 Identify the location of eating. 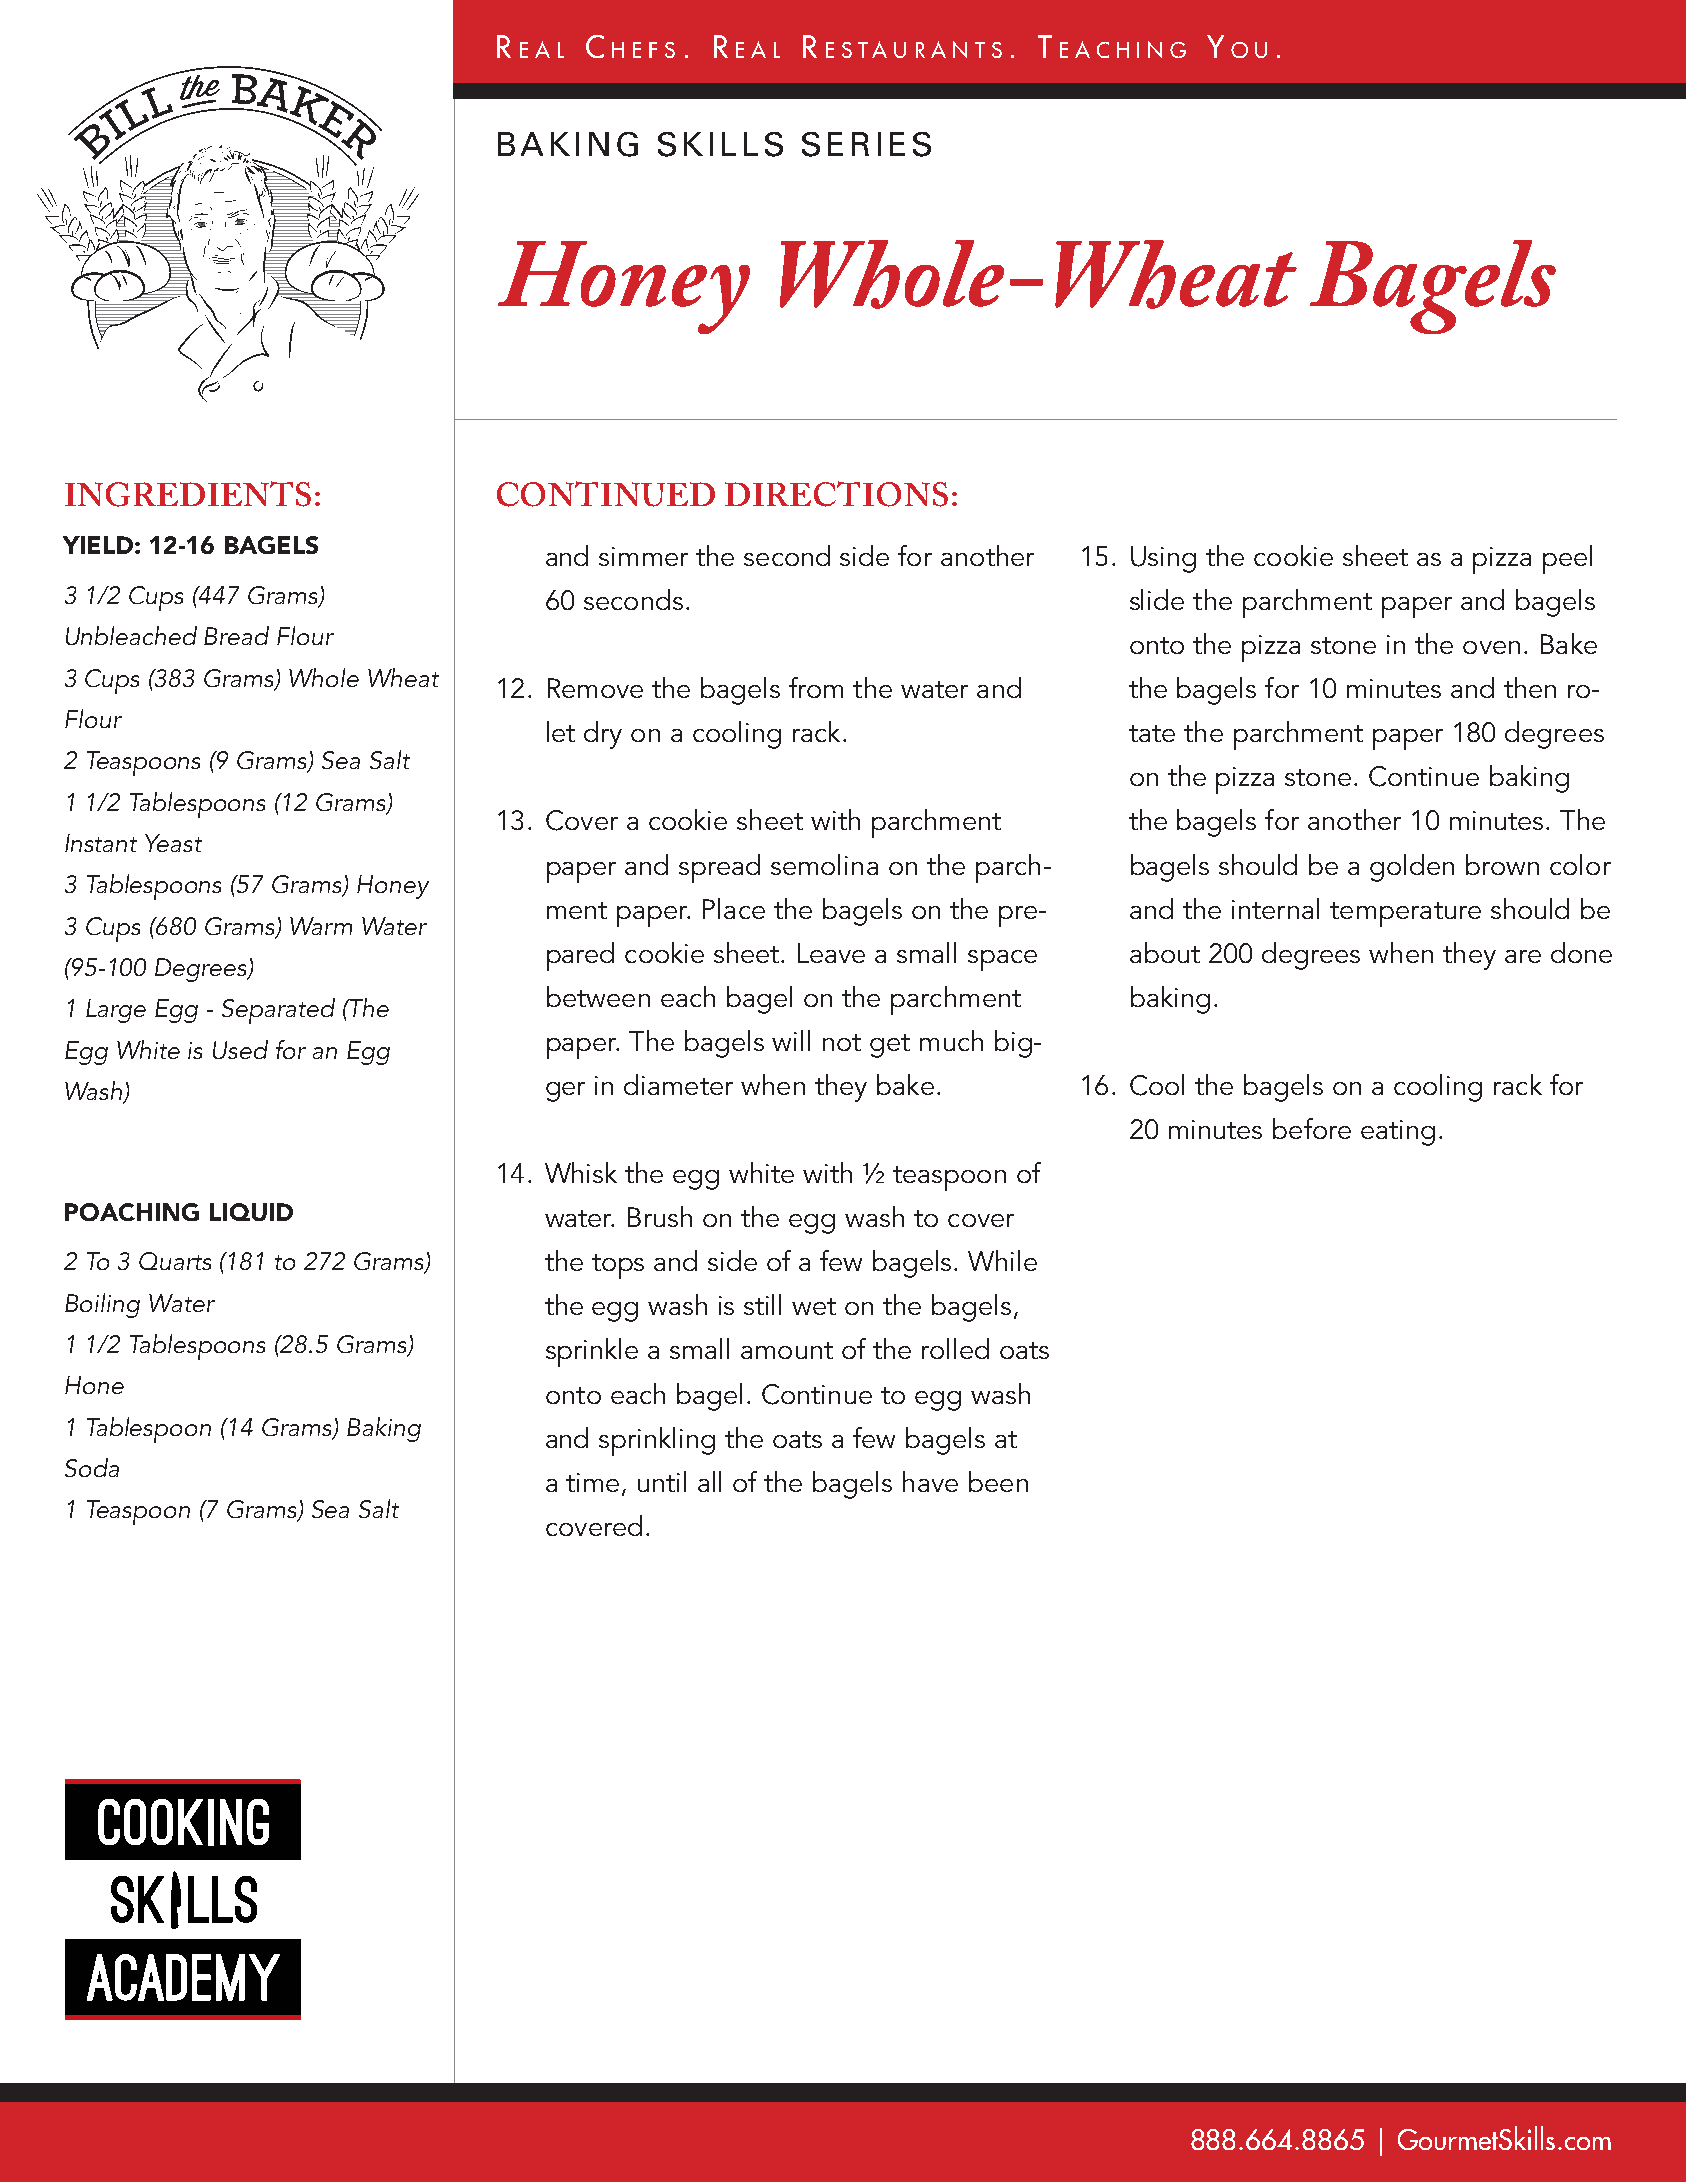
(1398, 1133).
